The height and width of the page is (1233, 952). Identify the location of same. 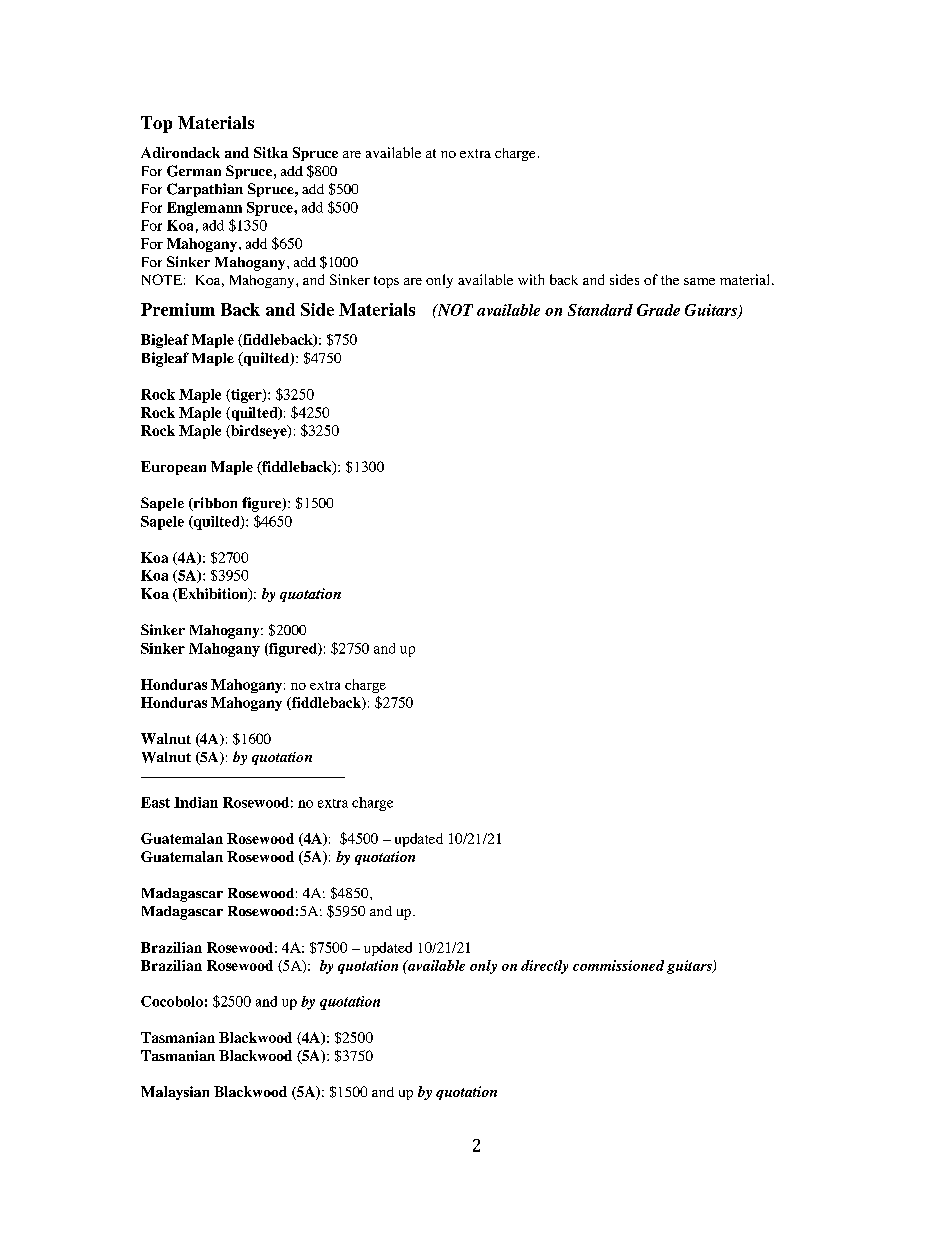
(699, 281).
